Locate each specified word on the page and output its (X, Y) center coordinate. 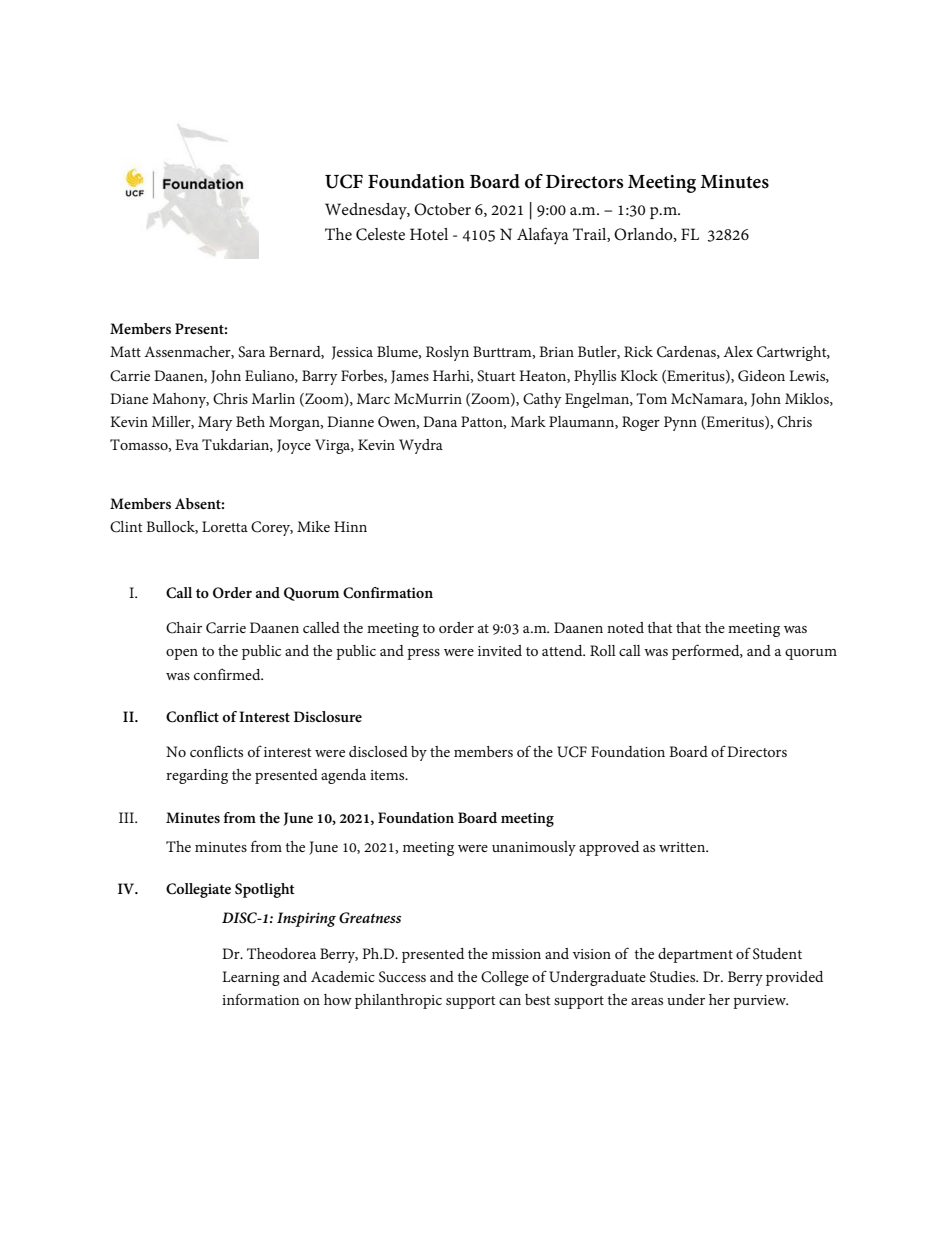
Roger (641, 423)
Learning (251, 978)
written (683, 847)
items (388, 775)
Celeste (380, 234)
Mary (215, 423)
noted (625, 627)
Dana (440, 421)
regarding (197, 776)
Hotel (429, 234)
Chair (184, 628)
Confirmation (388, 593)
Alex (738, 351)
